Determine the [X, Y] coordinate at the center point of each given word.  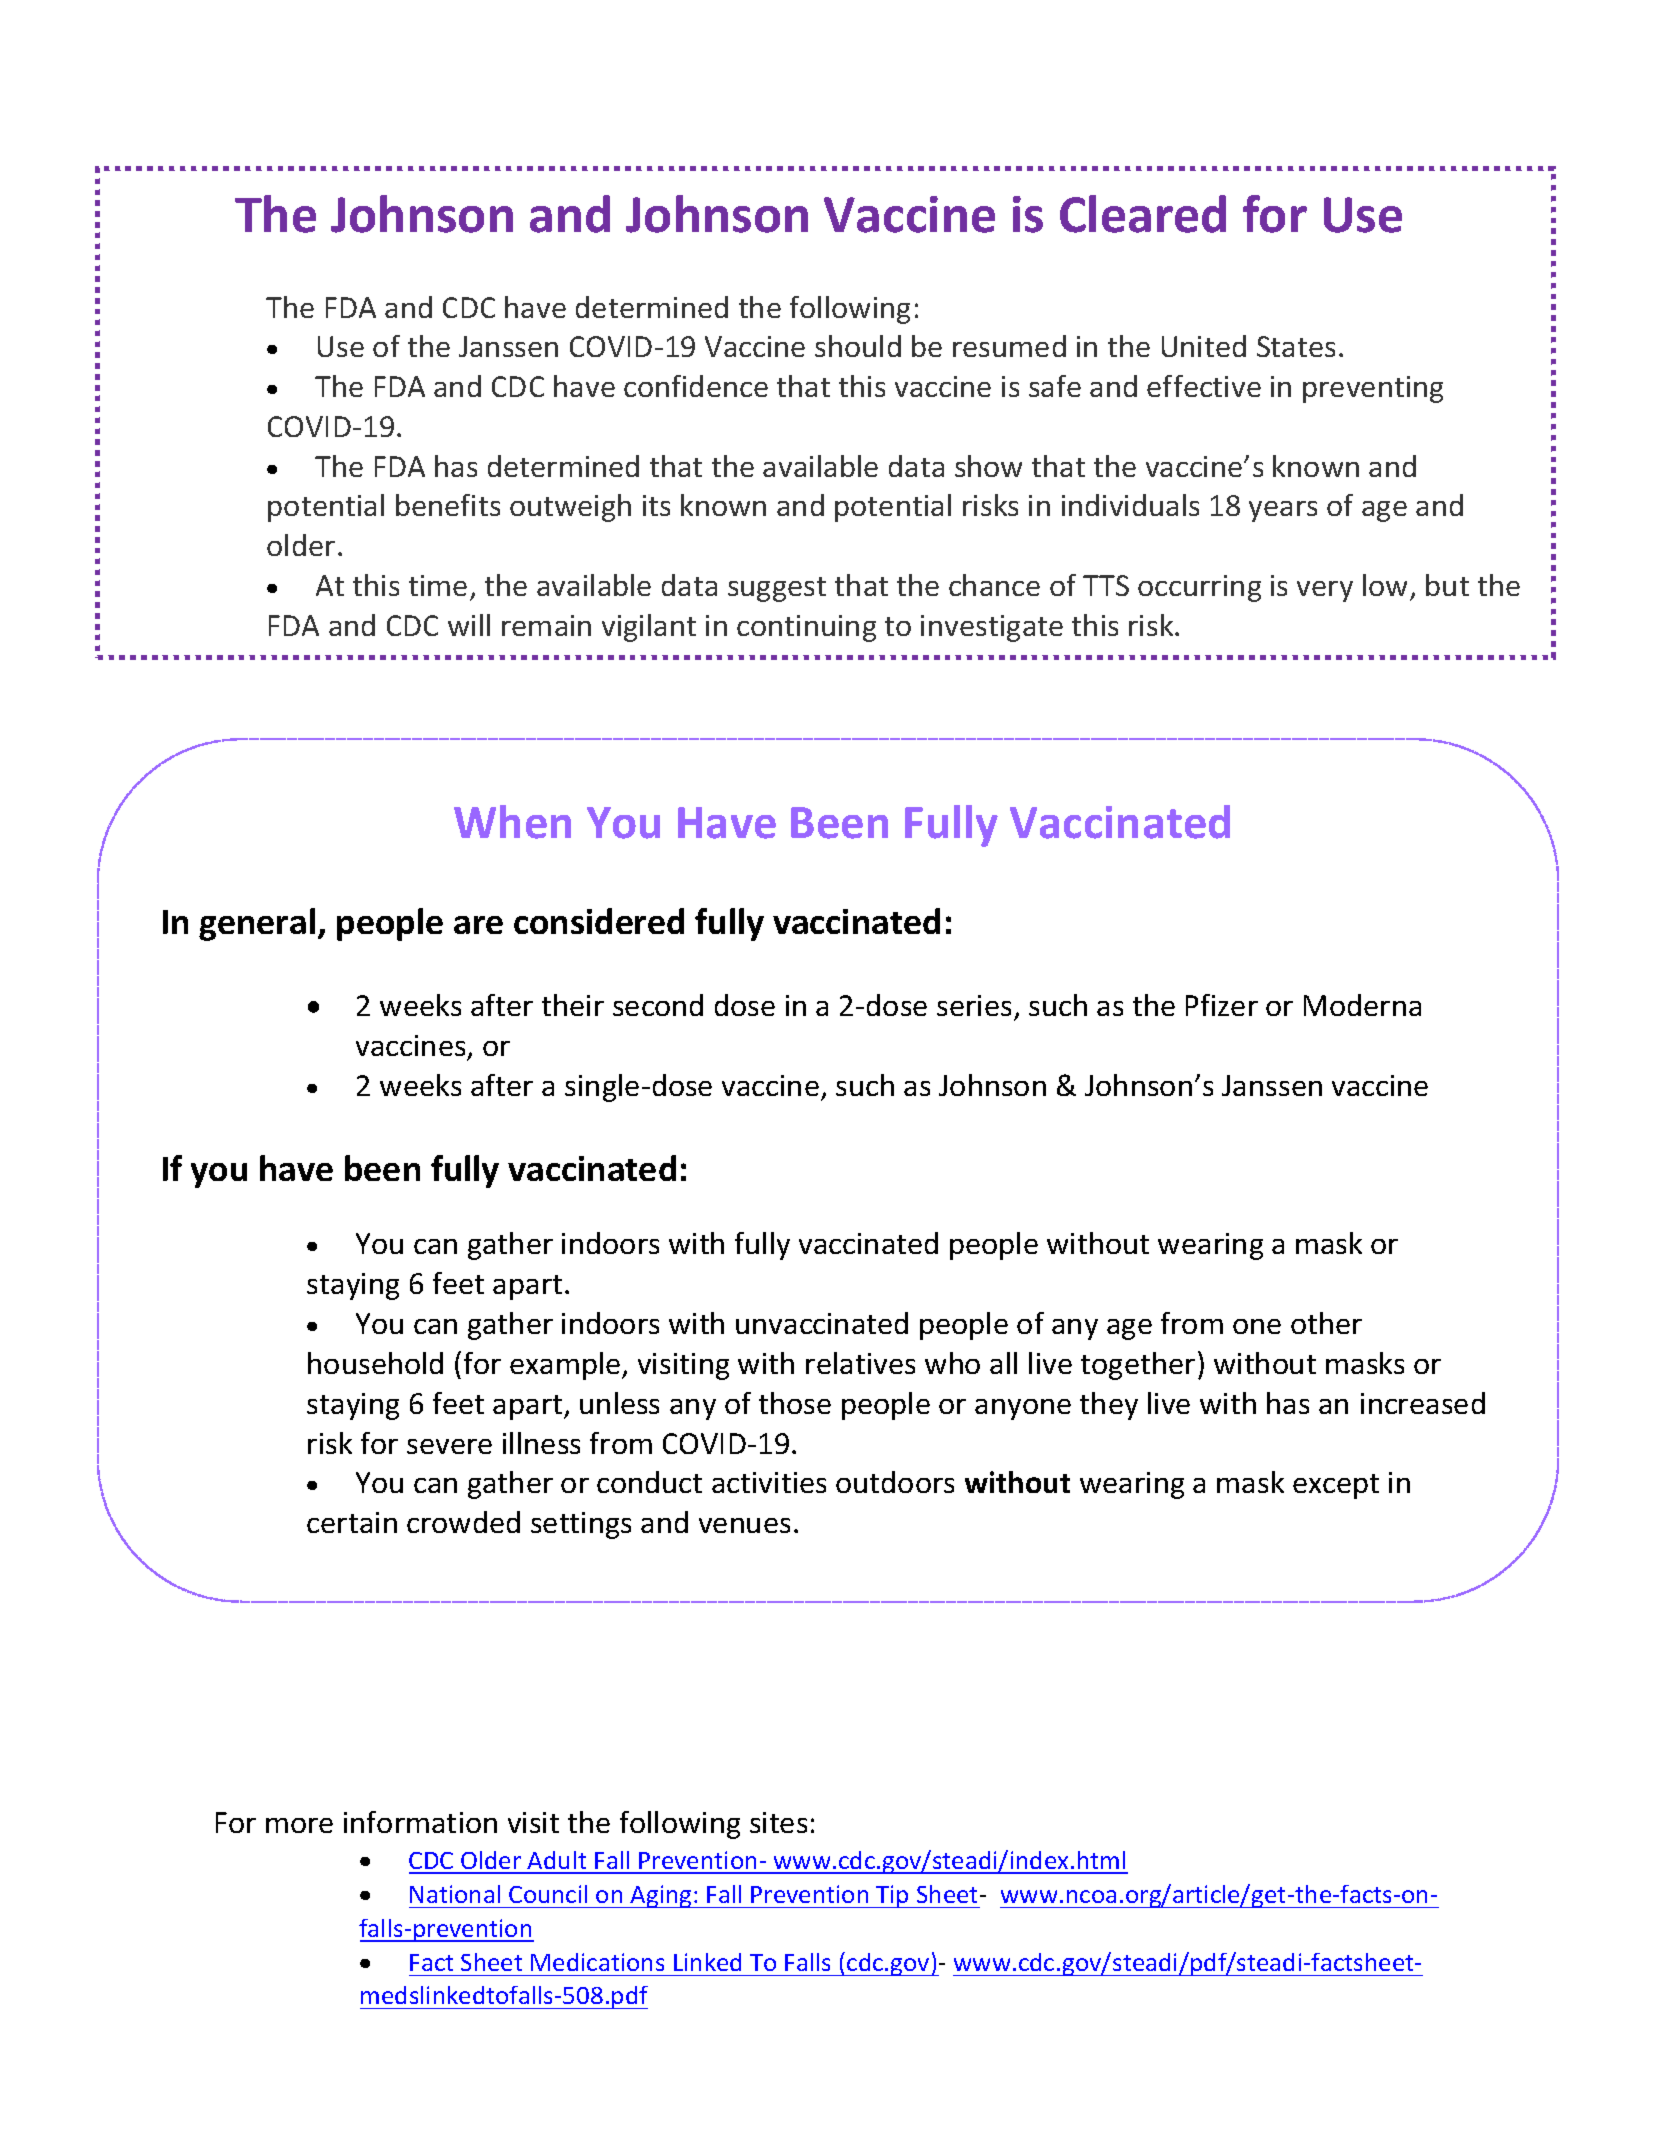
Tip [892, 1896]
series [974, 1005]
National [455, 1894]
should [858, 346]
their [573, 1005]
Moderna [1362, 1005]
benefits [448, 505]
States [1296, 346]
